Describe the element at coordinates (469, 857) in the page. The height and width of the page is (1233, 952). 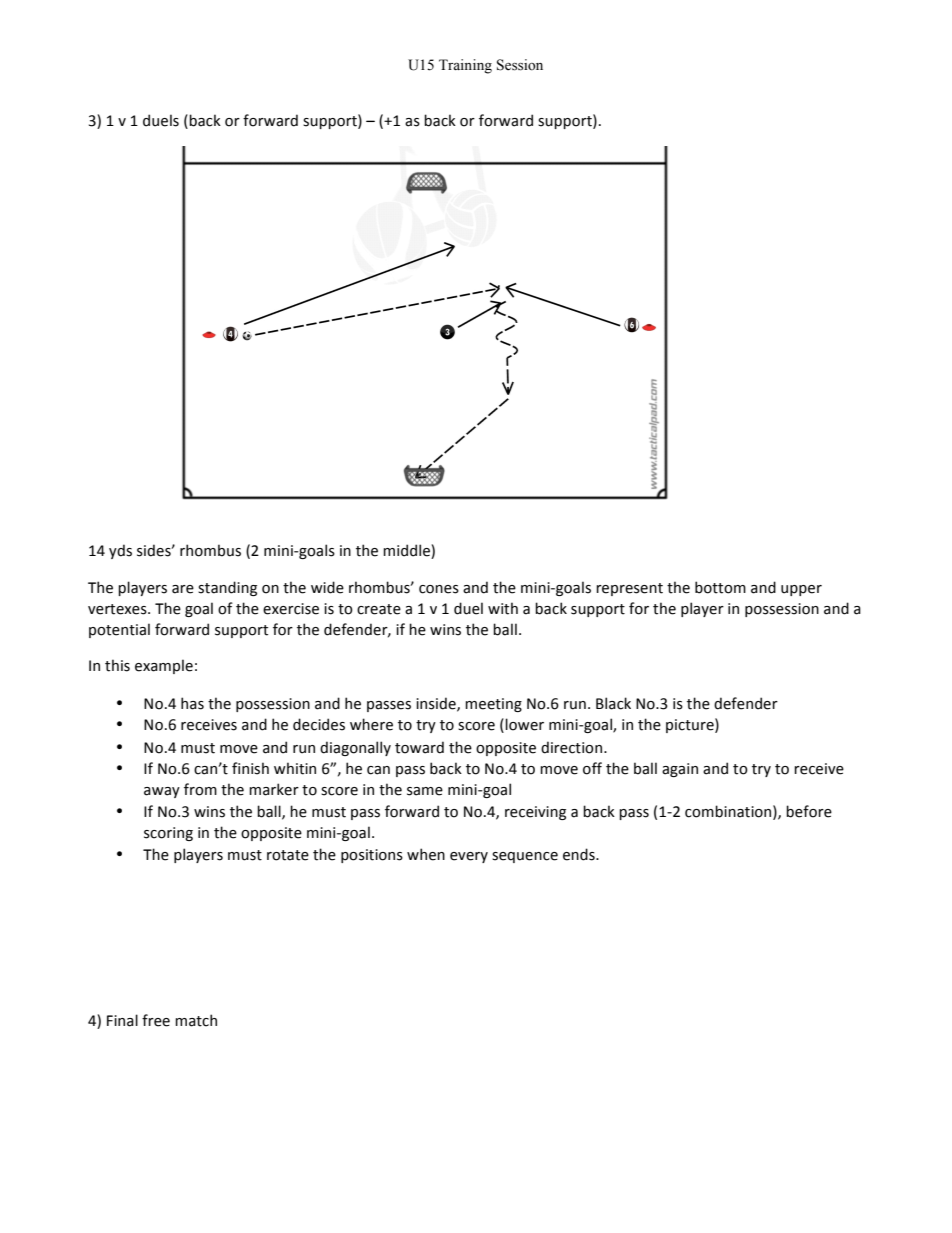
I see `every` at that location.
